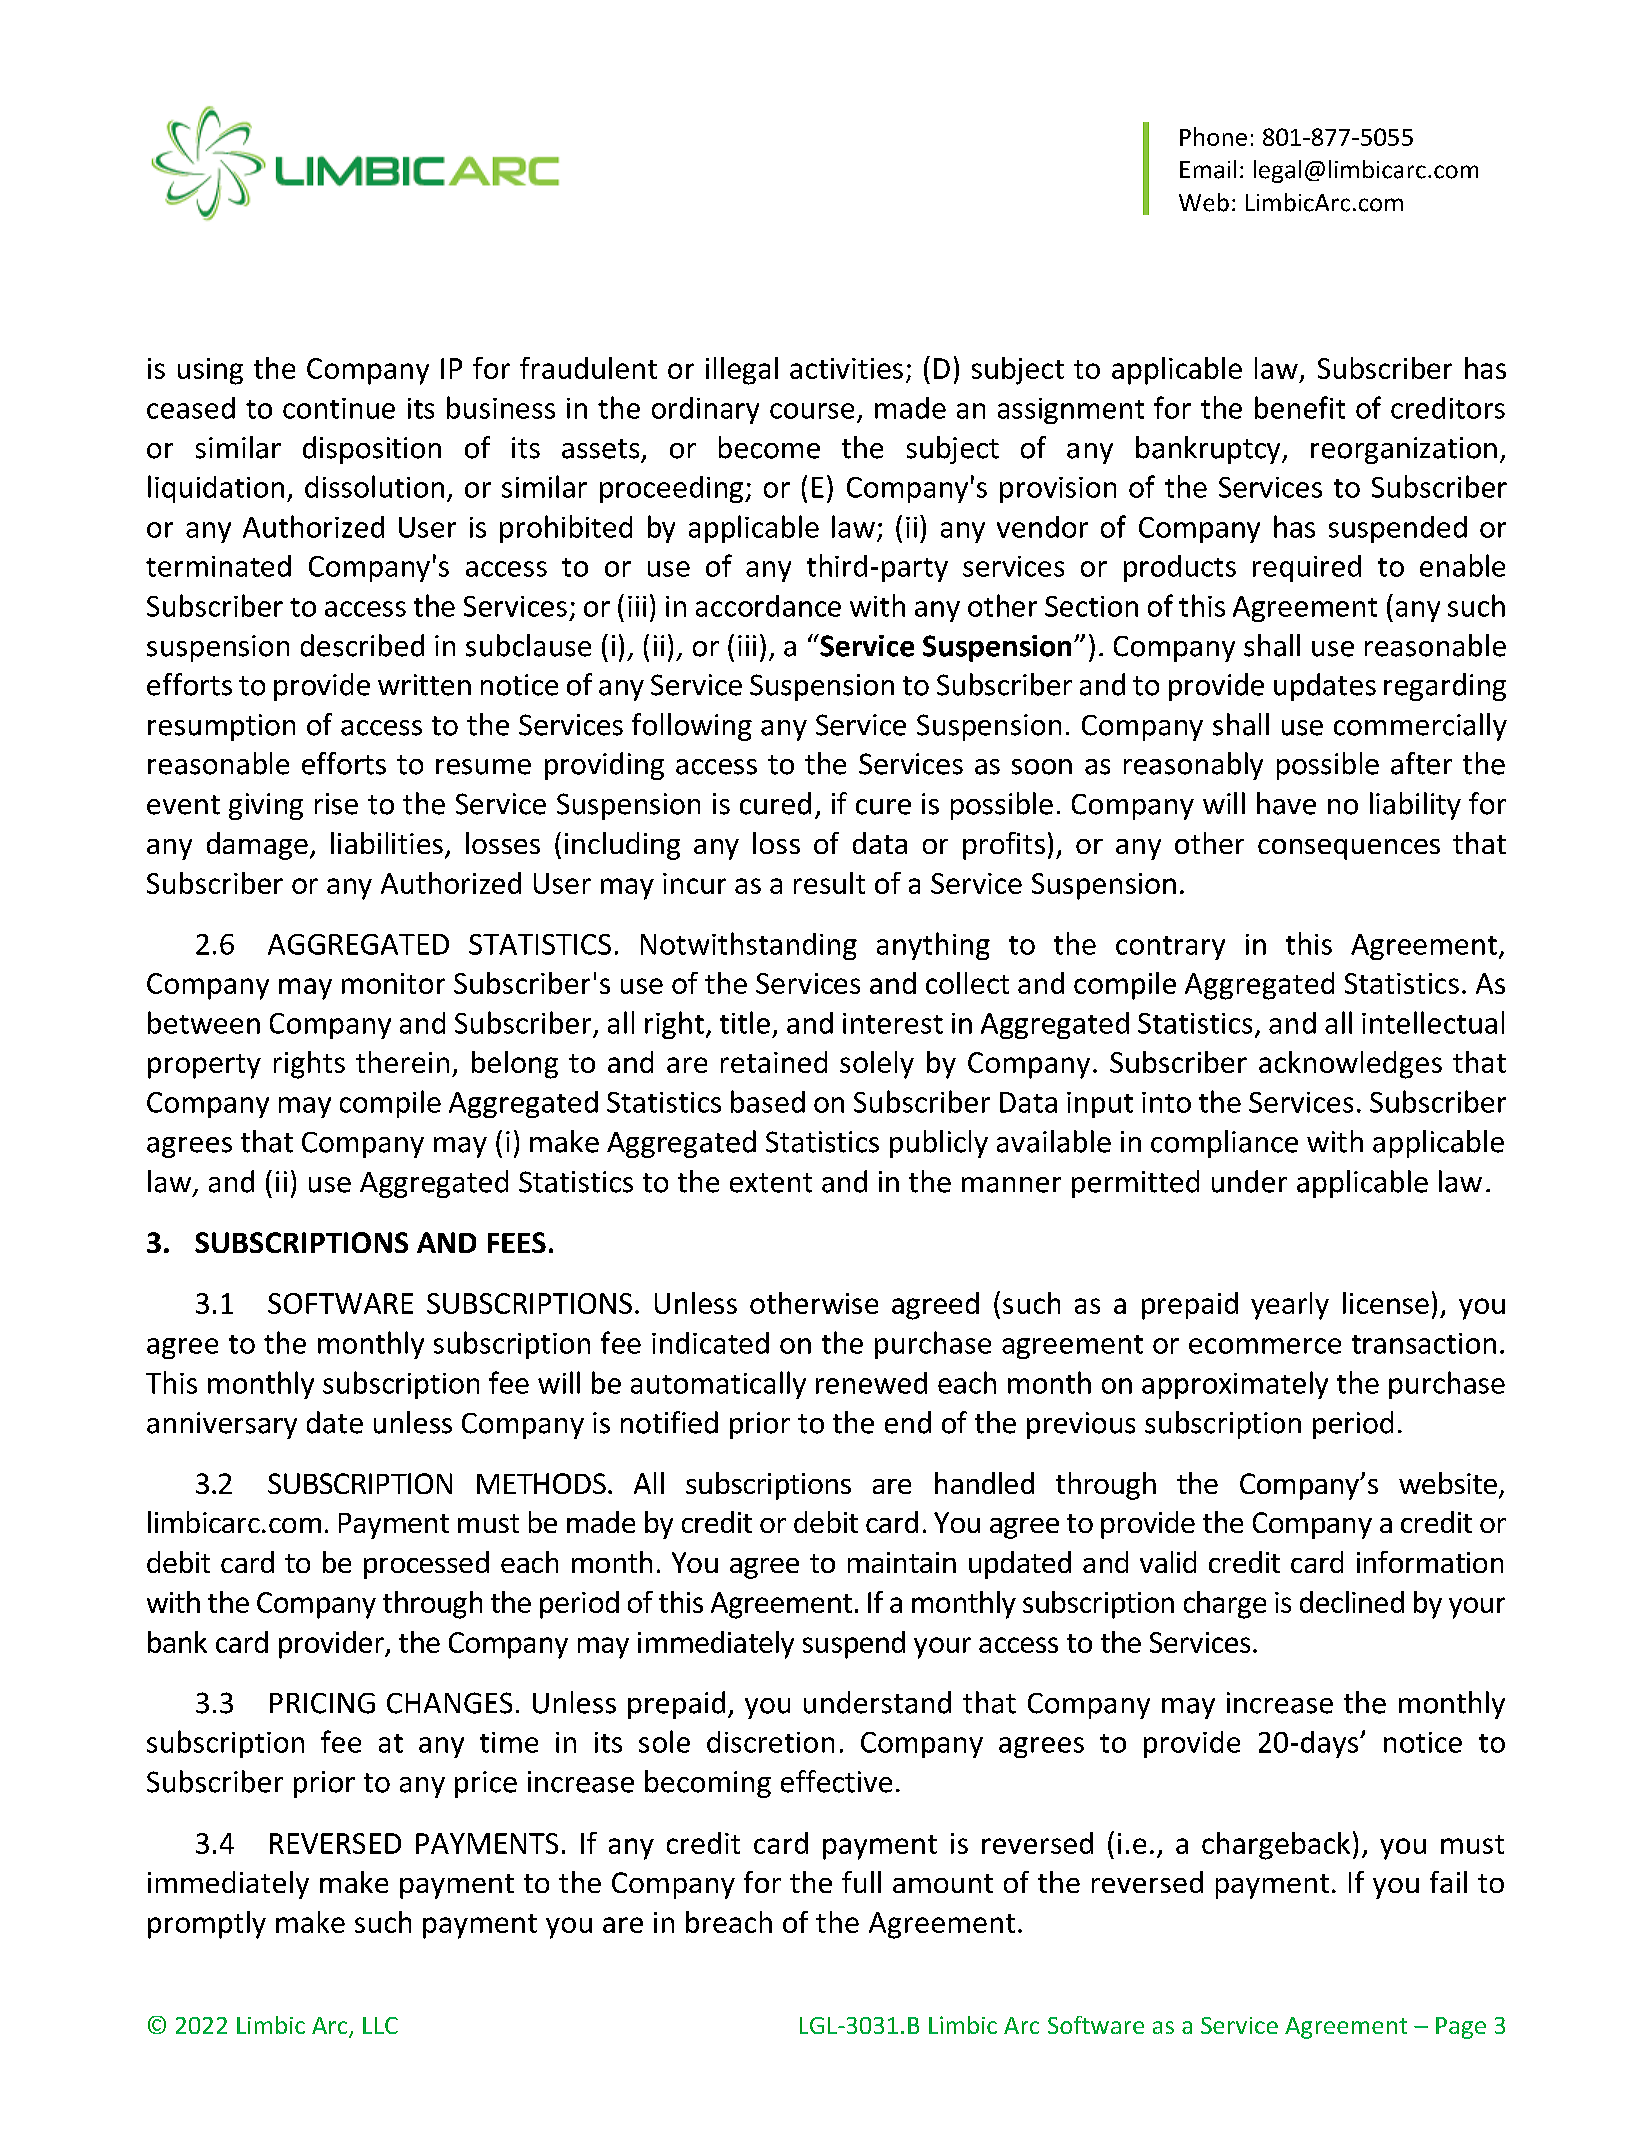  What do you see at coordinates (380, 2025) in the screenshot?
I see `LLC` at bounding box center [380, 2025].
